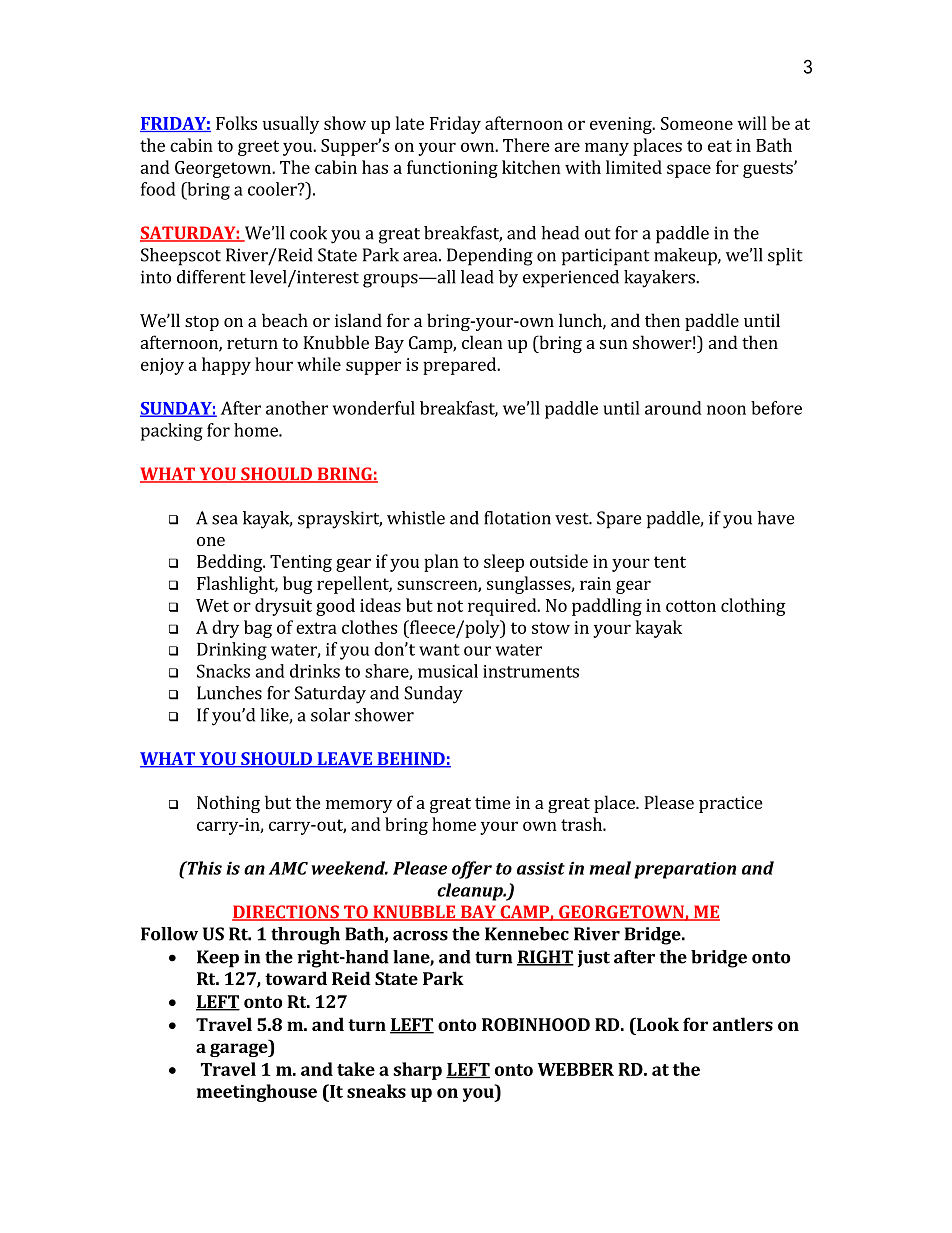 This document has height=1233, width=952. I want to click on cotton, so click(691, 606).
